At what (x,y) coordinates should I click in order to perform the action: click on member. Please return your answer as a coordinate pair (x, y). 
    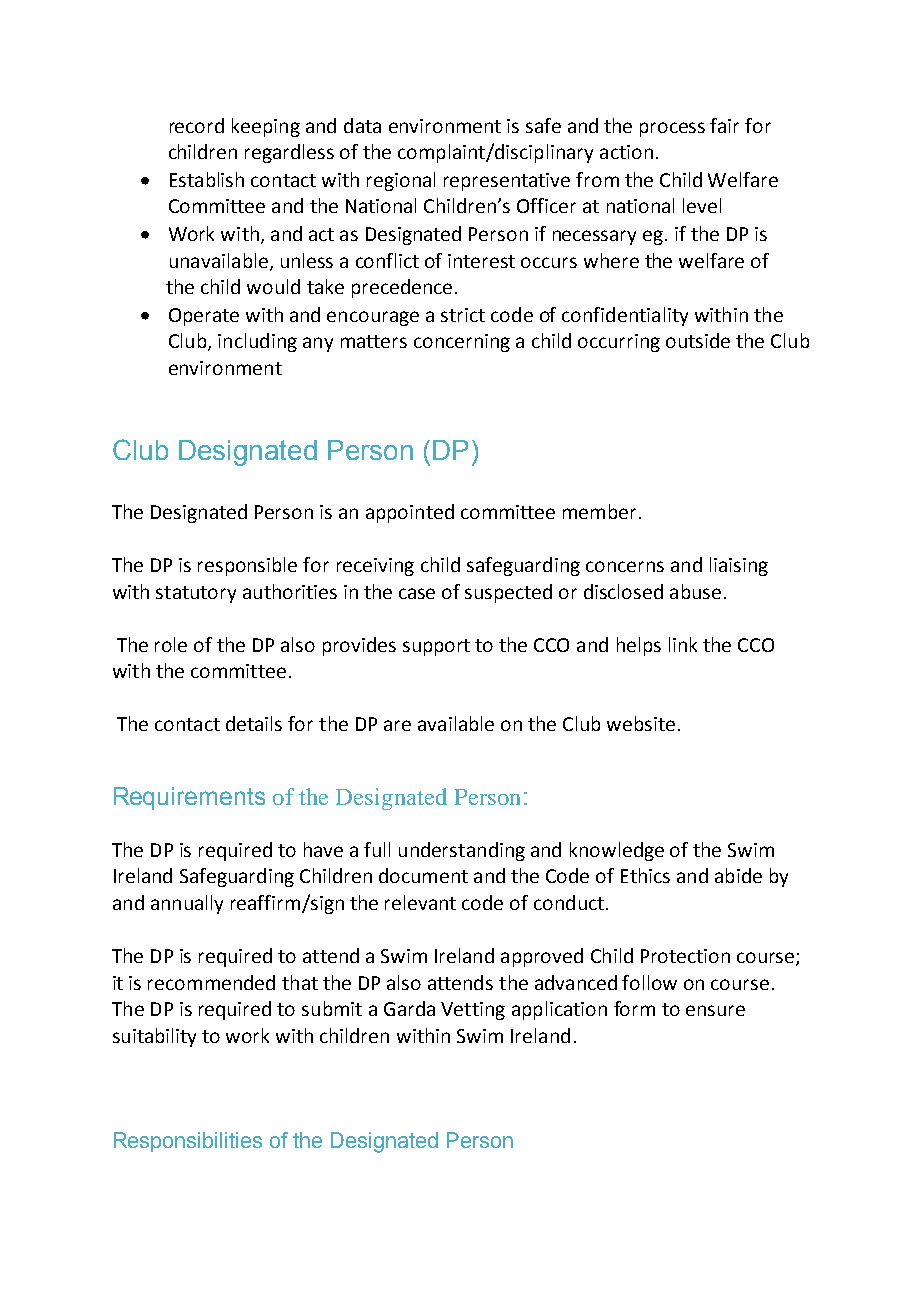
    Looking at the image, I should click on (599, 511).
